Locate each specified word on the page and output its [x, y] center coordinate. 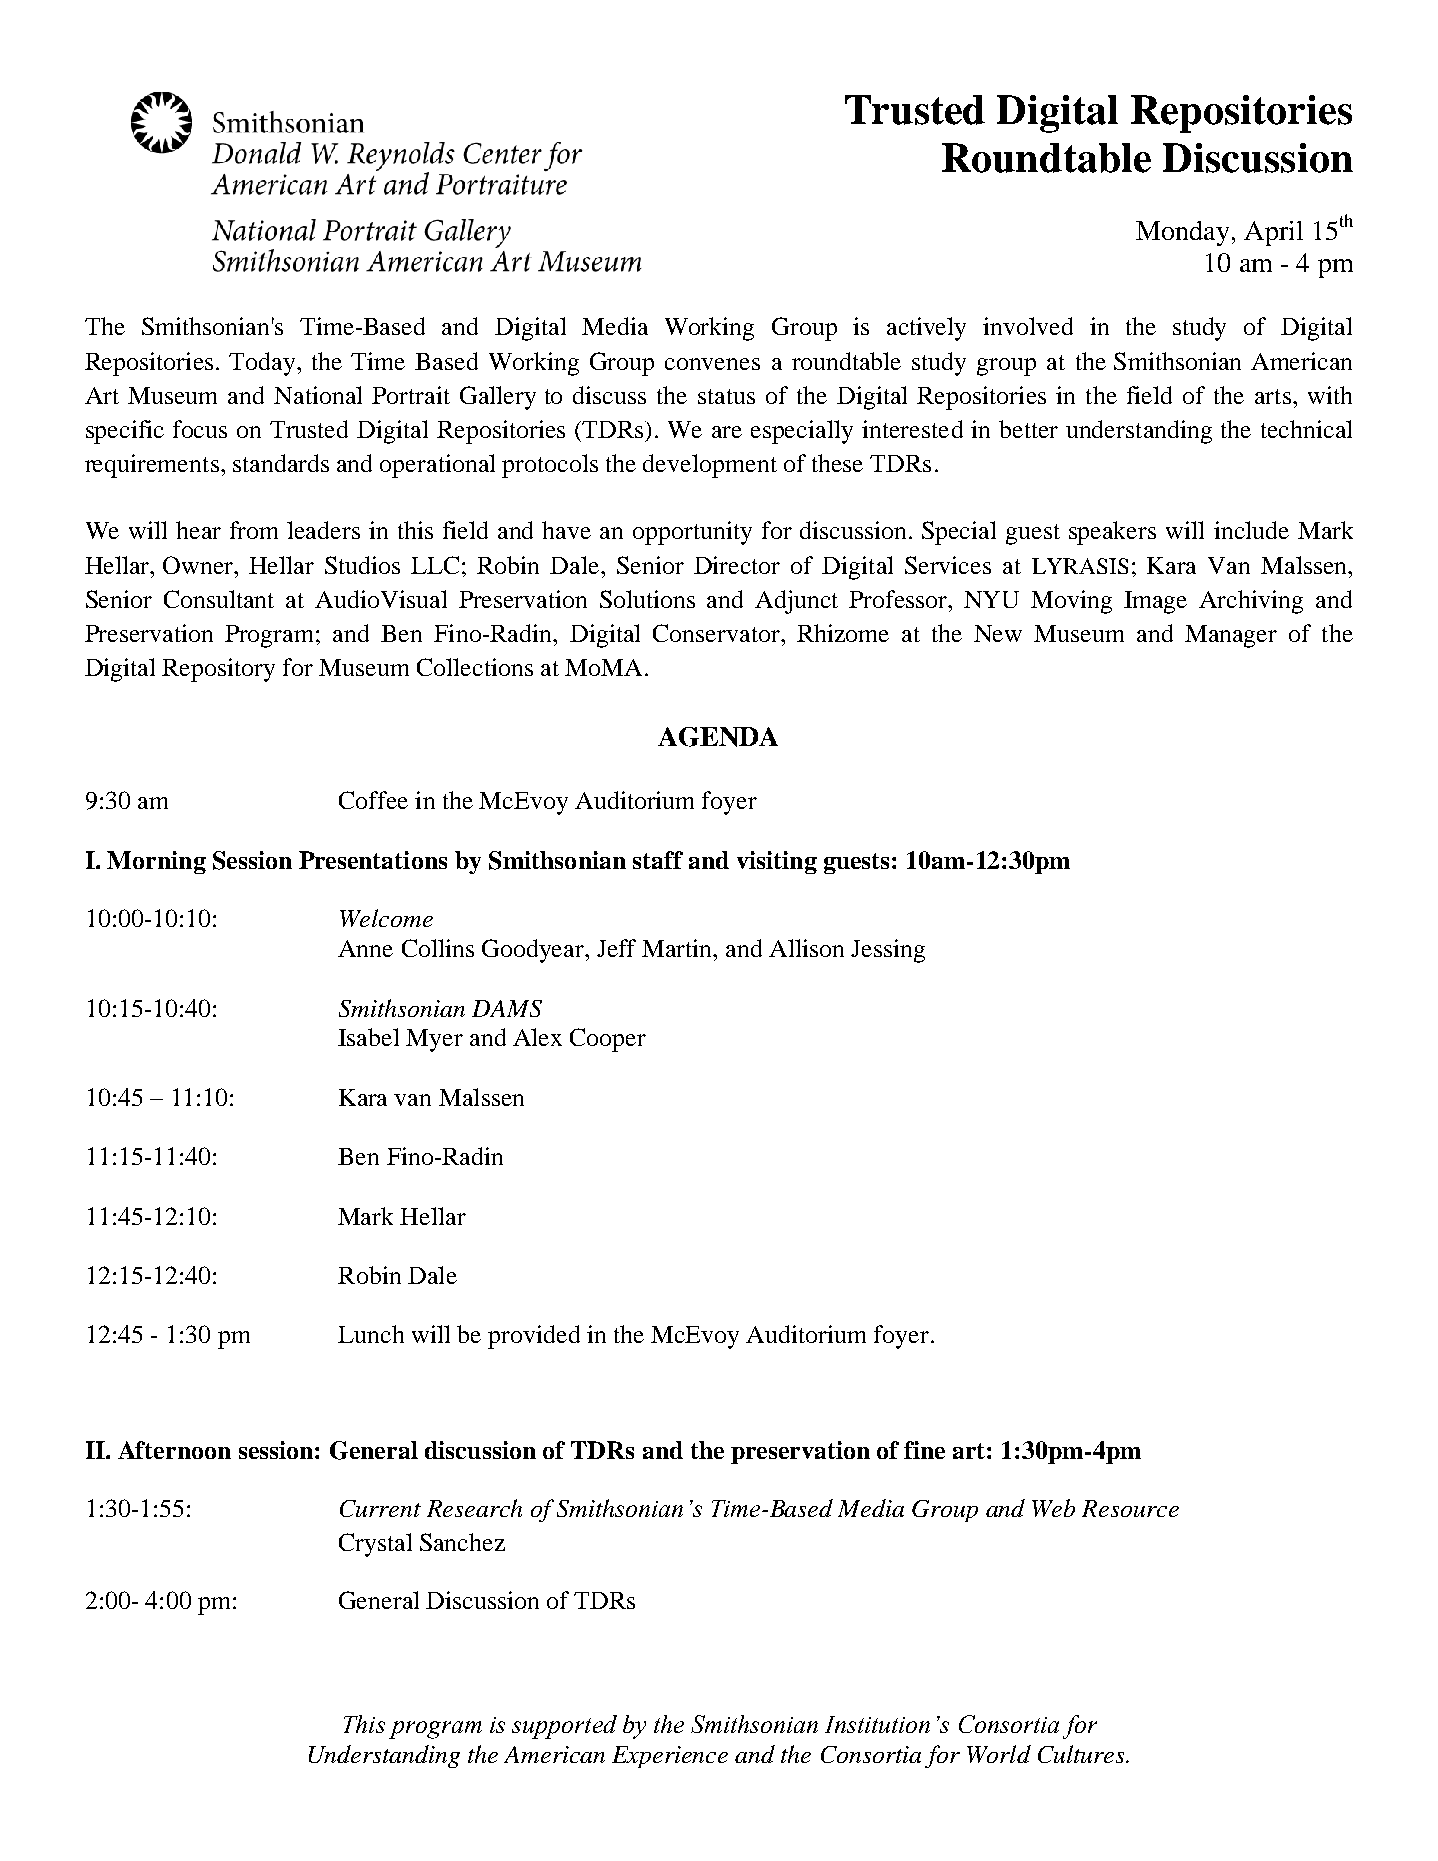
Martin [678, 948]
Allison [806, 948]
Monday [1182, 233]
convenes [712, 364]
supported [564, 1727]
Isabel [368, 1037]
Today [263, 364]
